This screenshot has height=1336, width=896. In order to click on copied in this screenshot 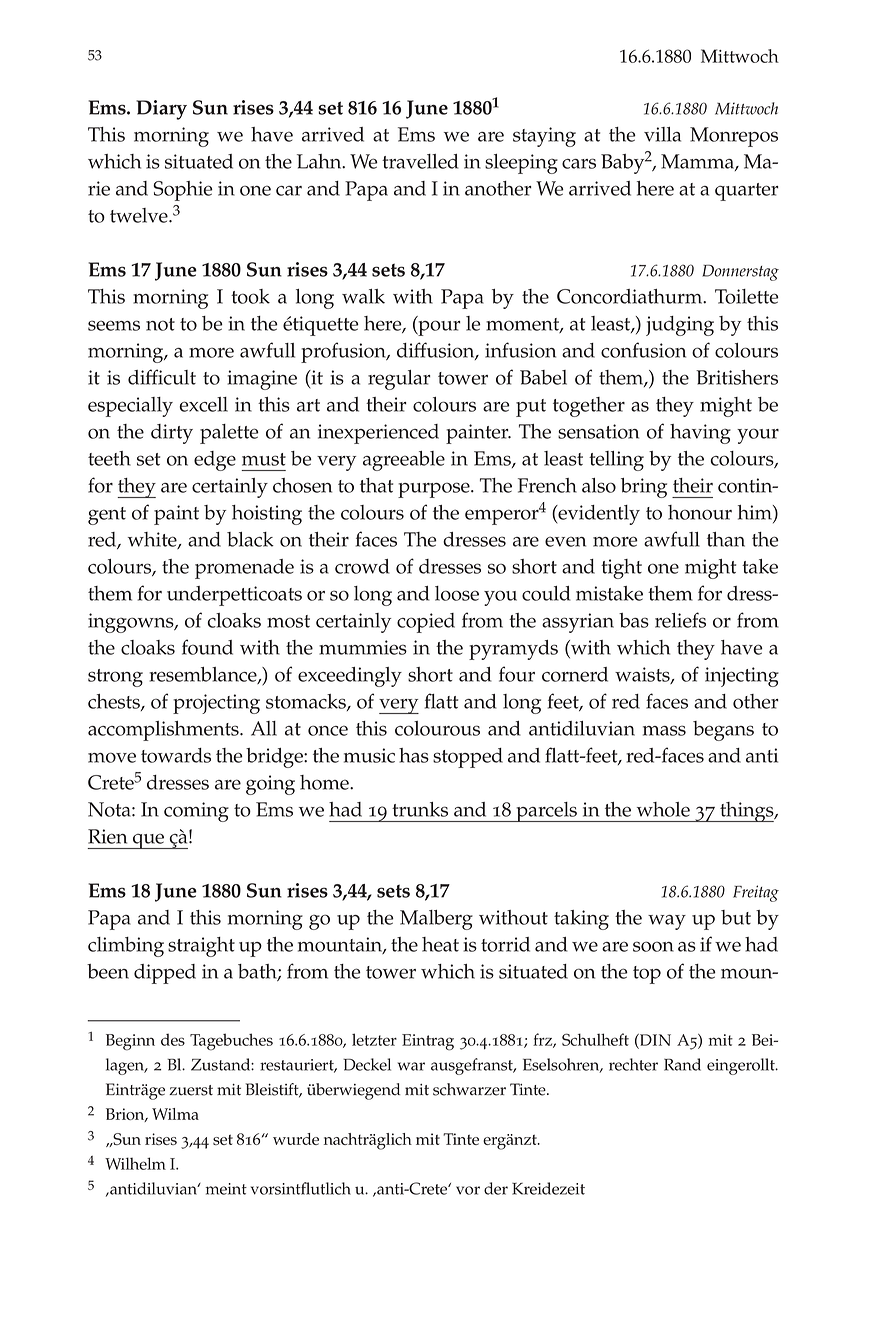, I will do `click(426, 623)`.
